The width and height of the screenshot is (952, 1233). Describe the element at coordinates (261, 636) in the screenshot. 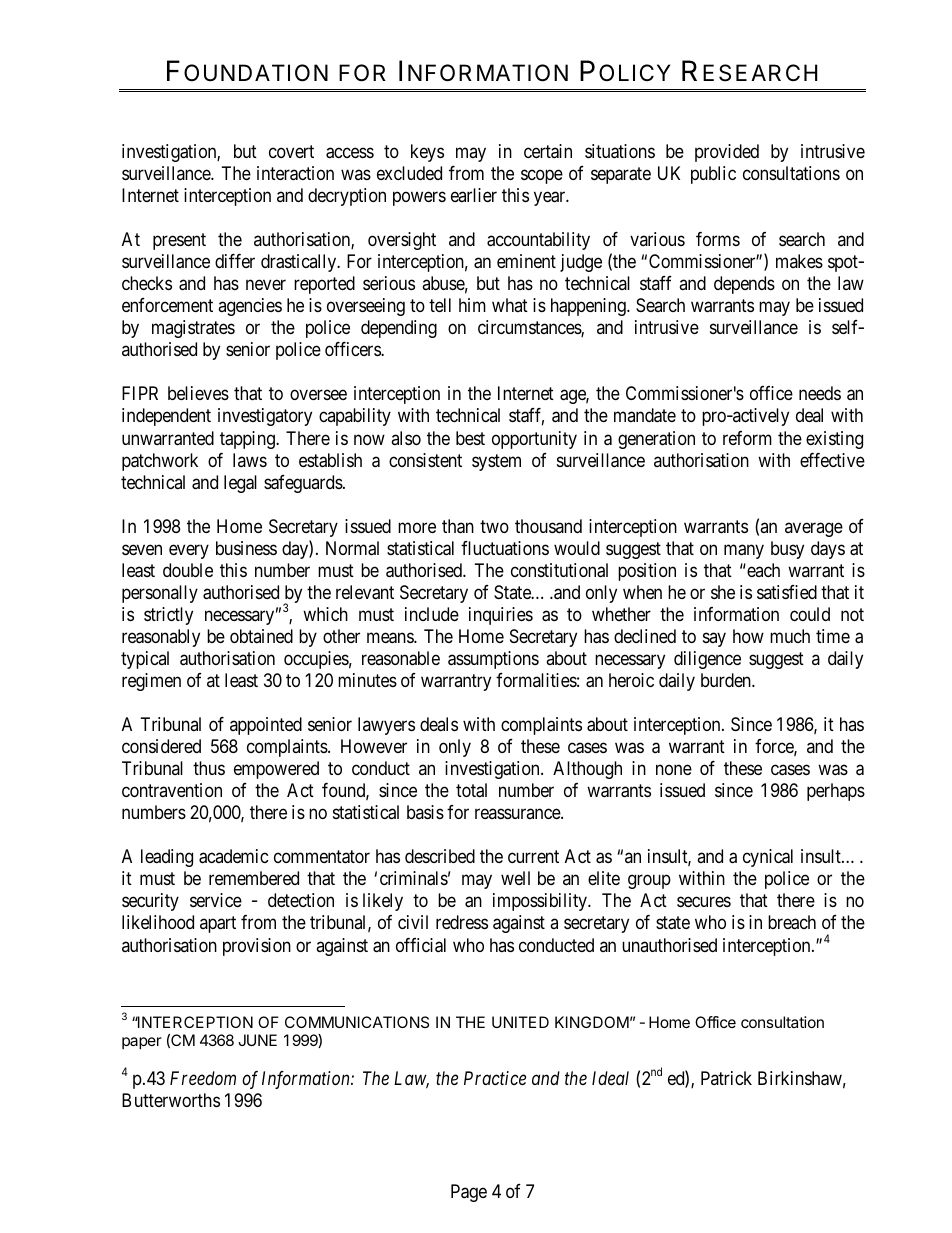

I see `obtained` at that location.
